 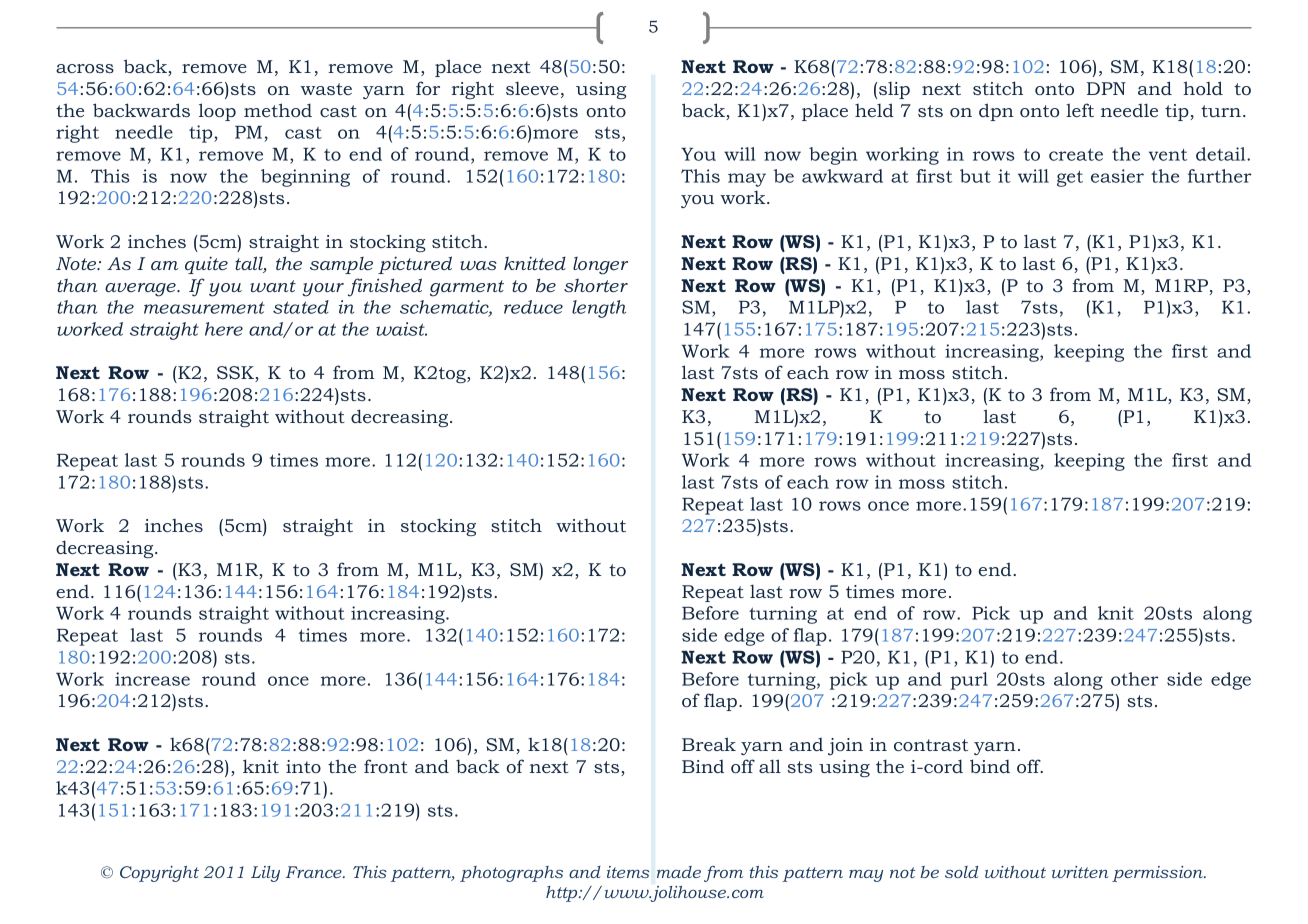 I want to click on other, so click(x=1135, y=679).
